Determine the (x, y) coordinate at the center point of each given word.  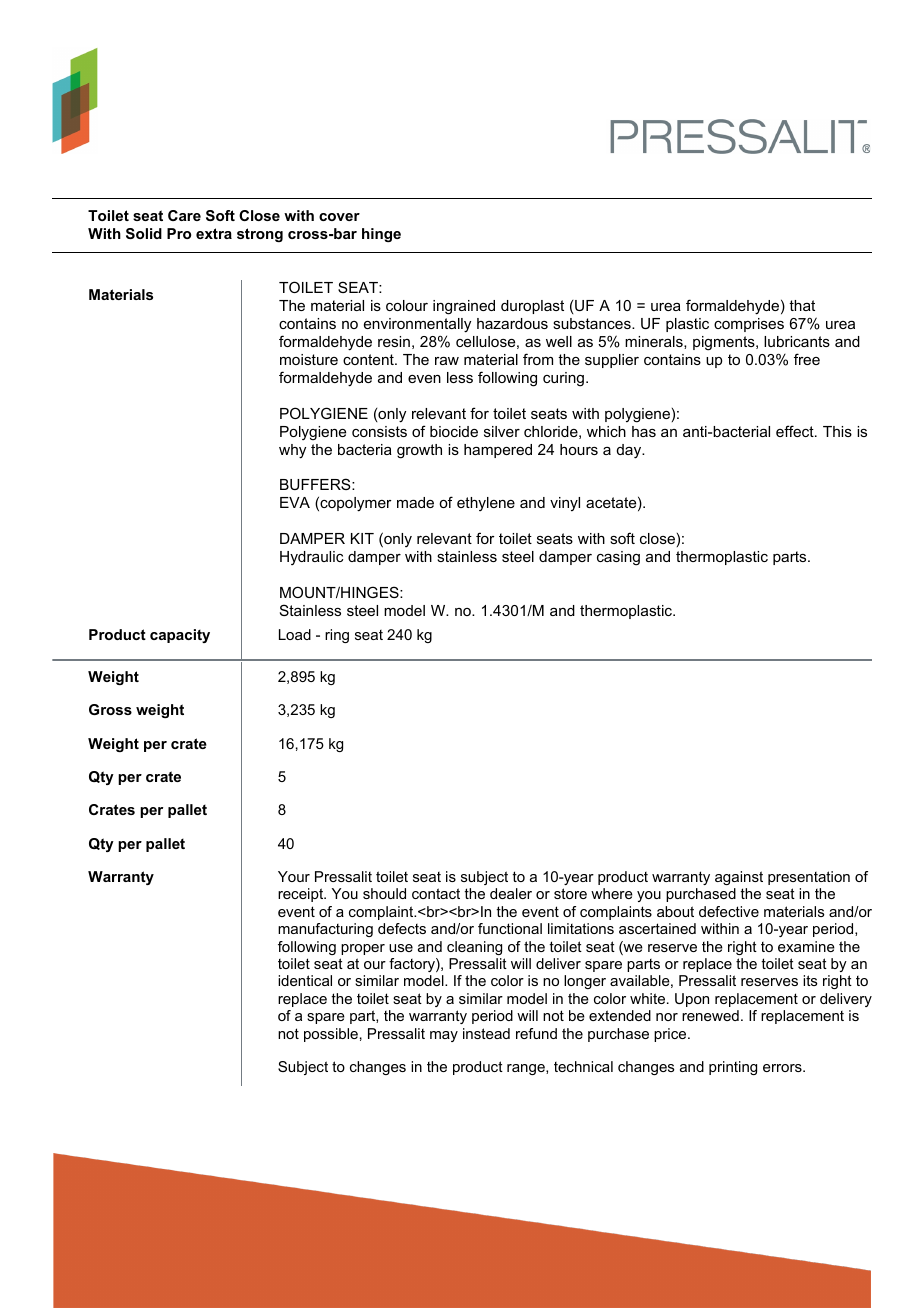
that (802, 305)
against (739, 878)
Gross (110, 709)
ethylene (486, 504)
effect (796, 431)
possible (331, 1035)
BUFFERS (316, 484)
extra (214, 233)
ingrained (464, 307)
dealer (511, 893)
